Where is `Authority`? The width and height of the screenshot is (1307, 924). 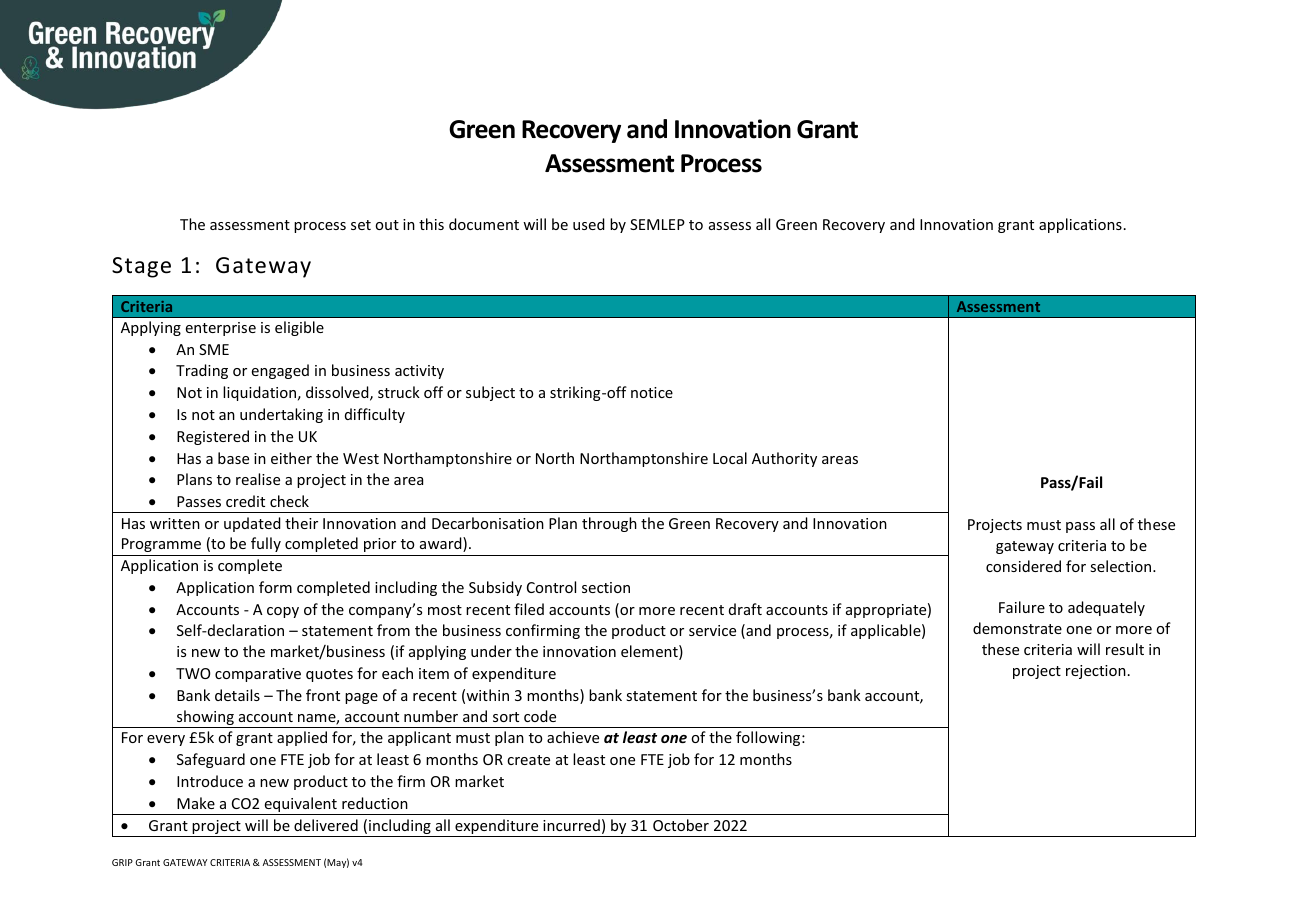 Authority is located at coordinates (784, 459).
